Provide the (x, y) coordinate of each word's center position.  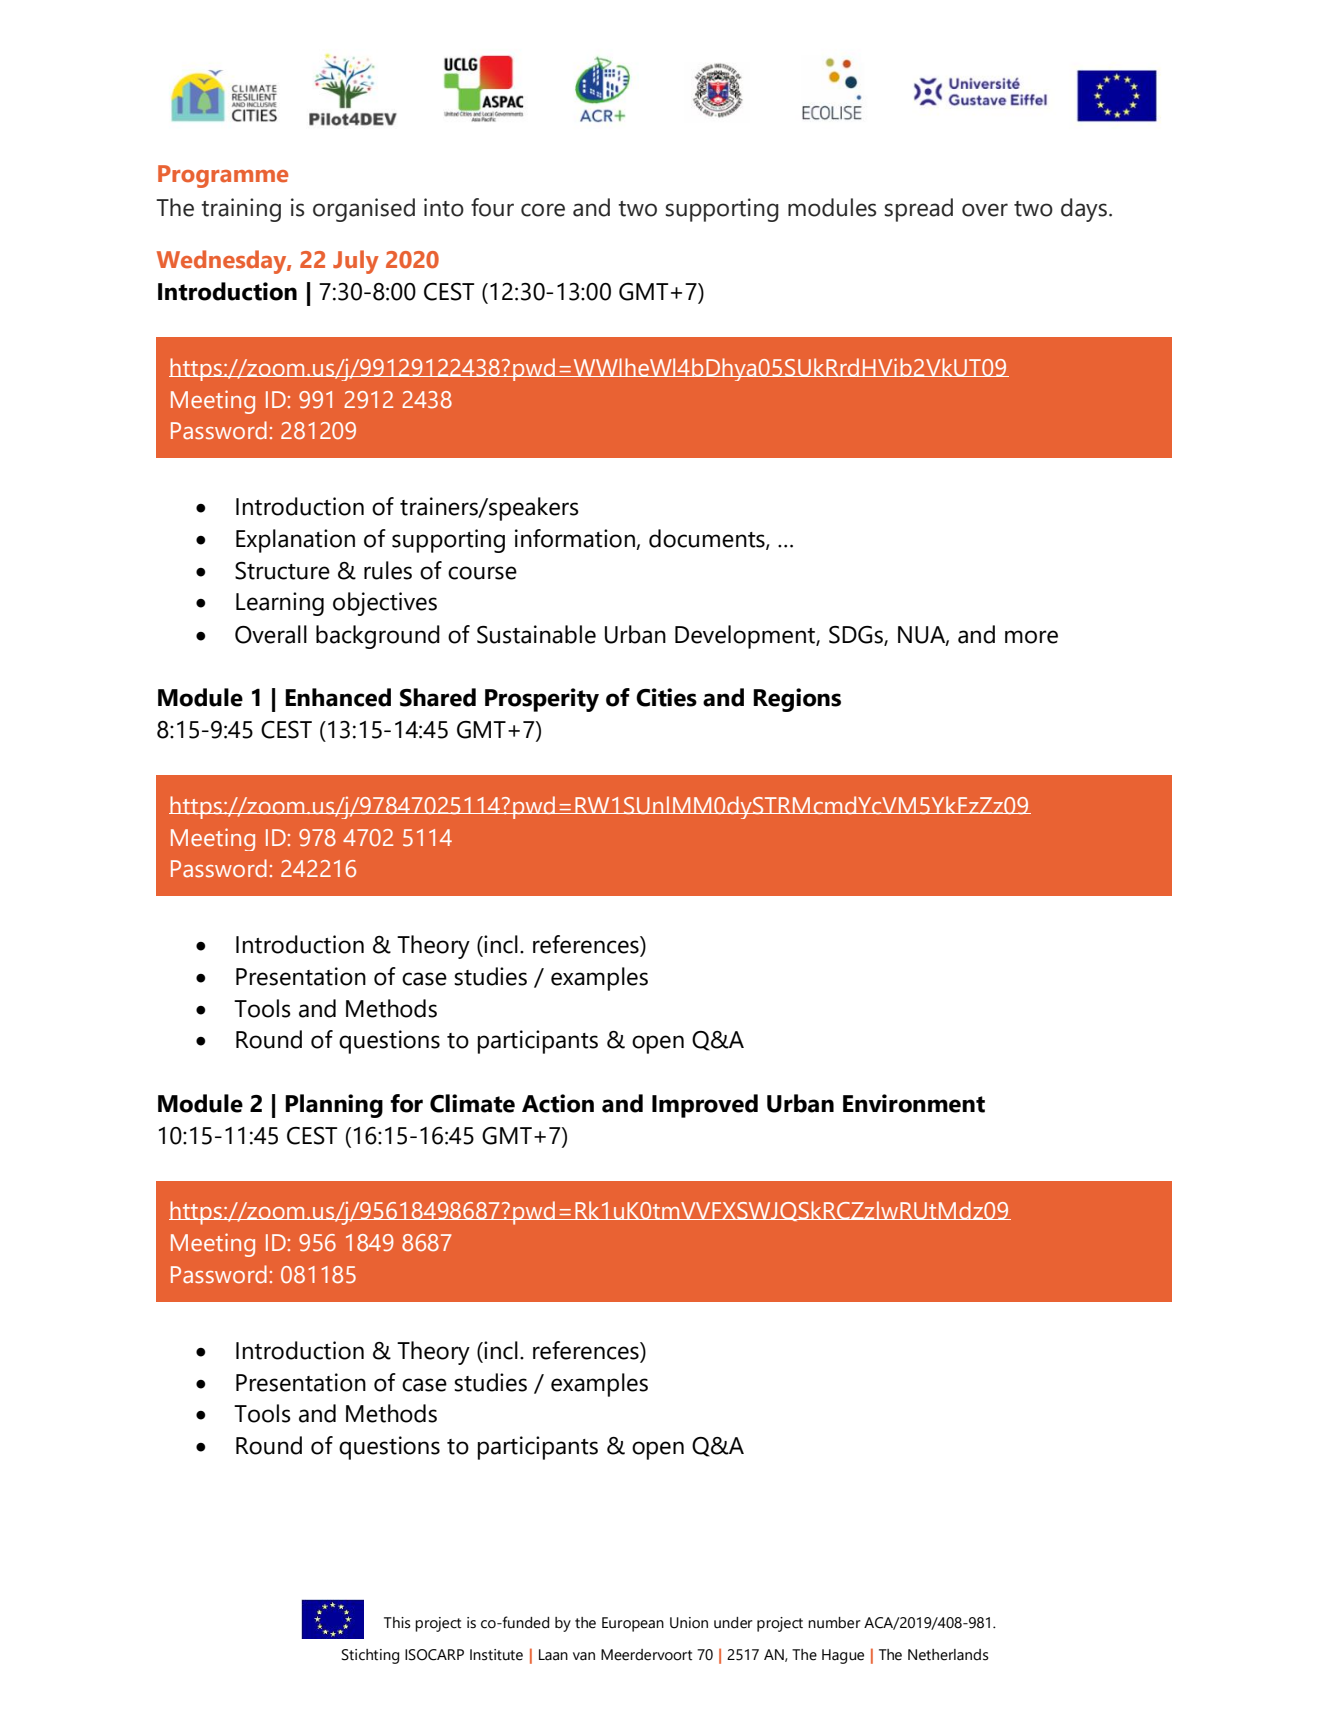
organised (364, 210)
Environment (914, 1103)
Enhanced (338, 697)
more (1031, 637)
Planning (334, 1106)
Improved (705, 1106)
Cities (666, 697)
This (397, 1623)
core (543, 210)
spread (918, 210)
